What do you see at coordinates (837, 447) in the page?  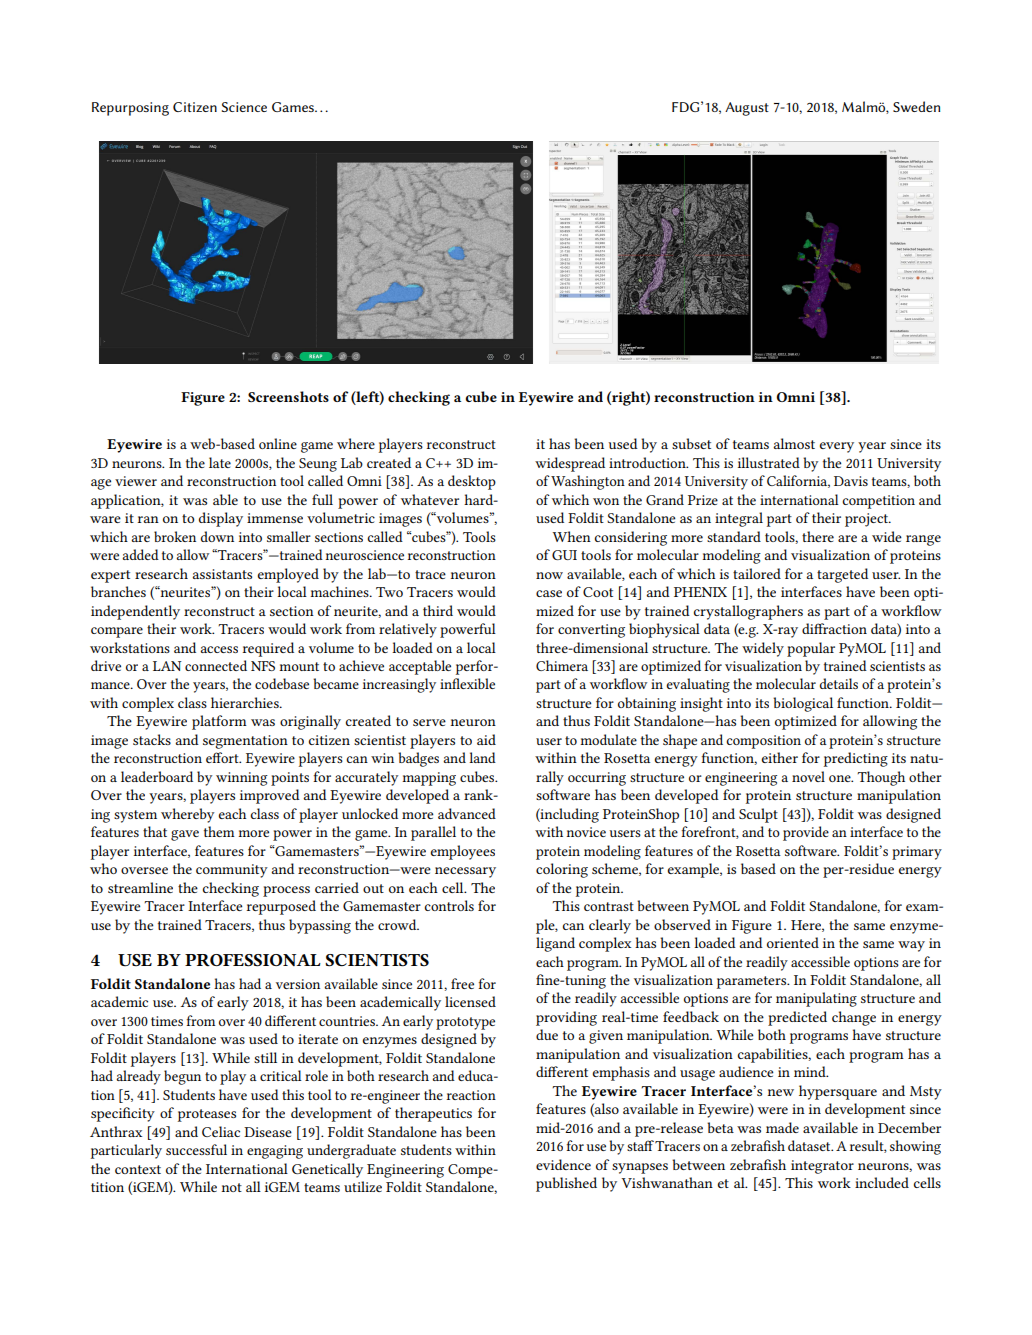 I see `every` at bounding box center [837, 447].
